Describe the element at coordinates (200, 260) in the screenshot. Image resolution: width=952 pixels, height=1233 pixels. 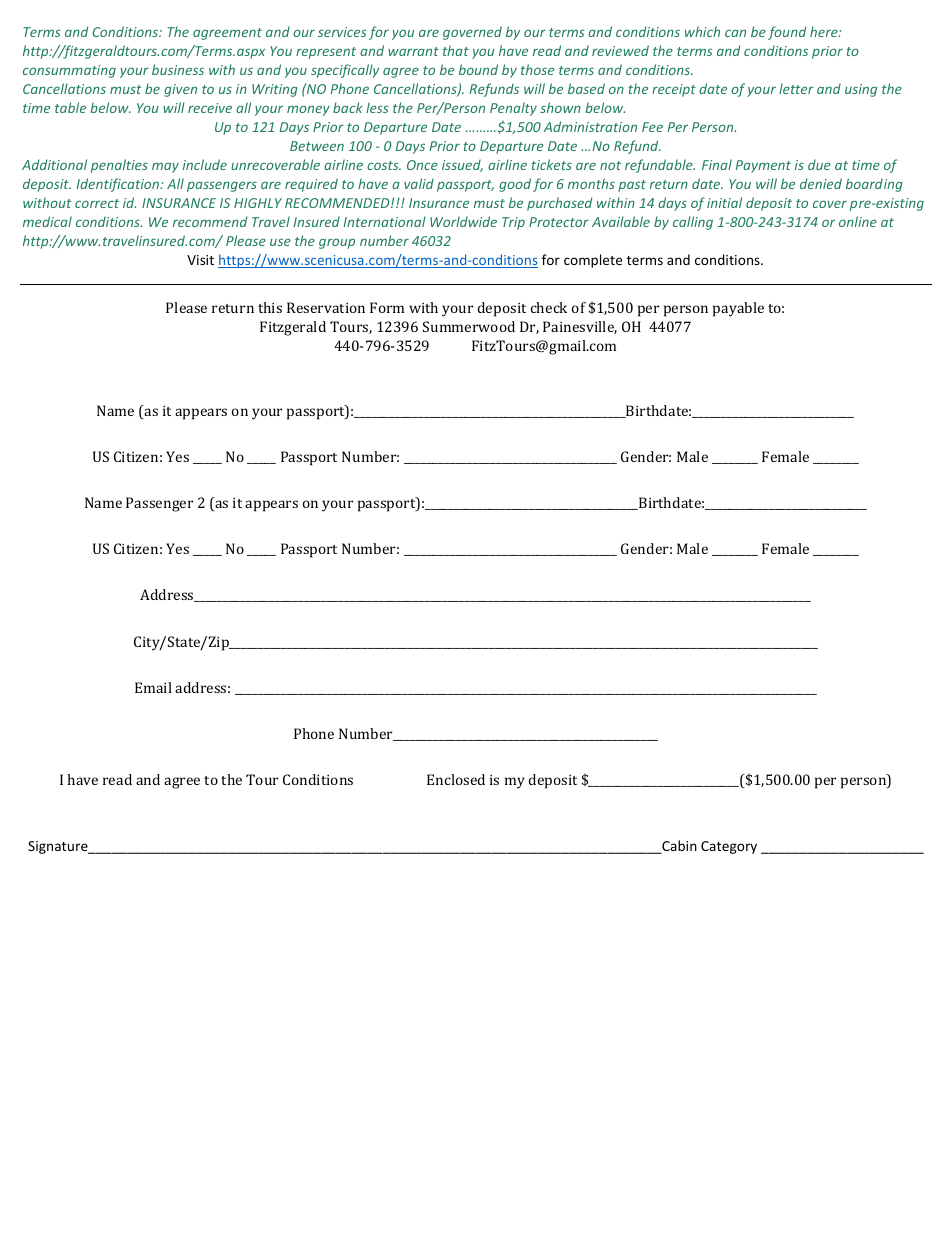
I see `Visit` at that location.
